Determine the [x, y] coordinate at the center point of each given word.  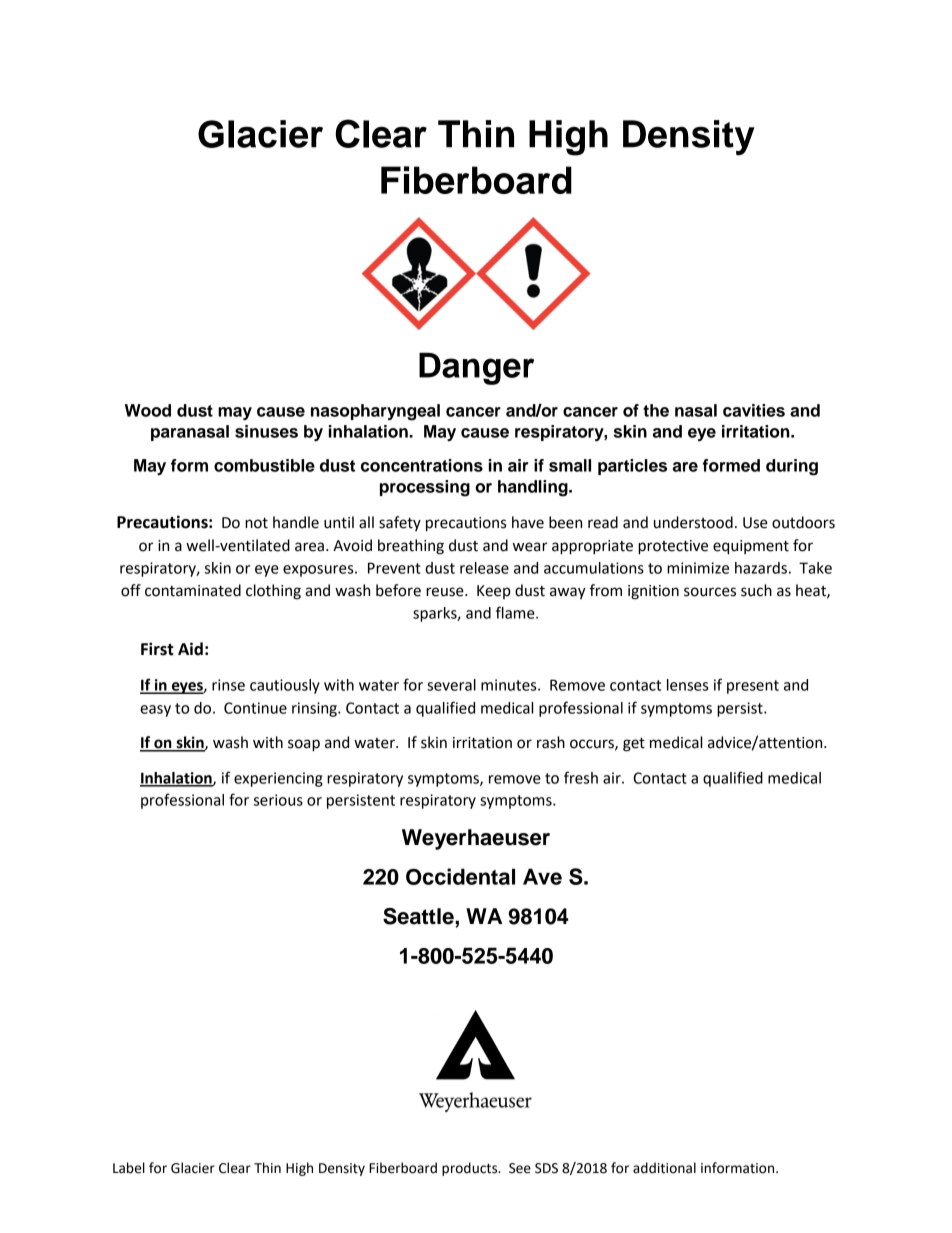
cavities [754, 410]
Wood [148, 410]
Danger [476, 368]
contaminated [193, 590]
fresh [581, 777]
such [756, 590]
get [634, 744]
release [484, 568]
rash [551, 742]
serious [278, 800]
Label [129, 1168]
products [471, 1169]
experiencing [278, 779]
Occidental [460, 876]
